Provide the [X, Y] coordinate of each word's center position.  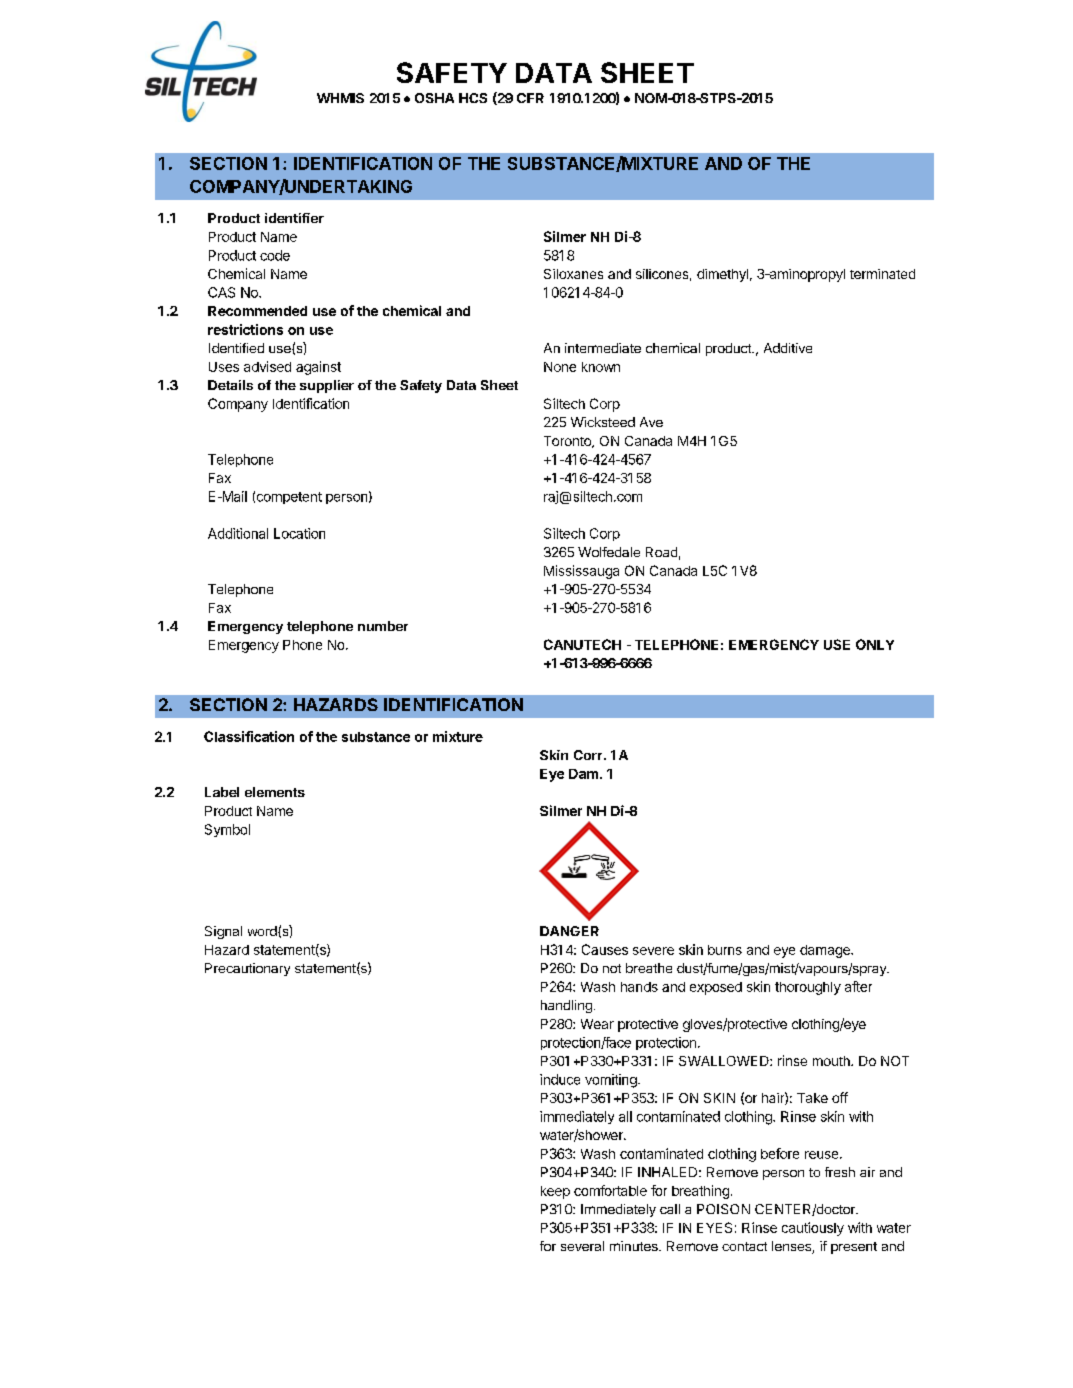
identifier [294, 218]
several [582, 1246]
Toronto [568, 442]
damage [826, 951]
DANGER [569, 931]
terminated [882, 274]
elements [275, 792]
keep [555, 1192]
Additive [788, 348]
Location [299, 533]
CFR [530, 98]
